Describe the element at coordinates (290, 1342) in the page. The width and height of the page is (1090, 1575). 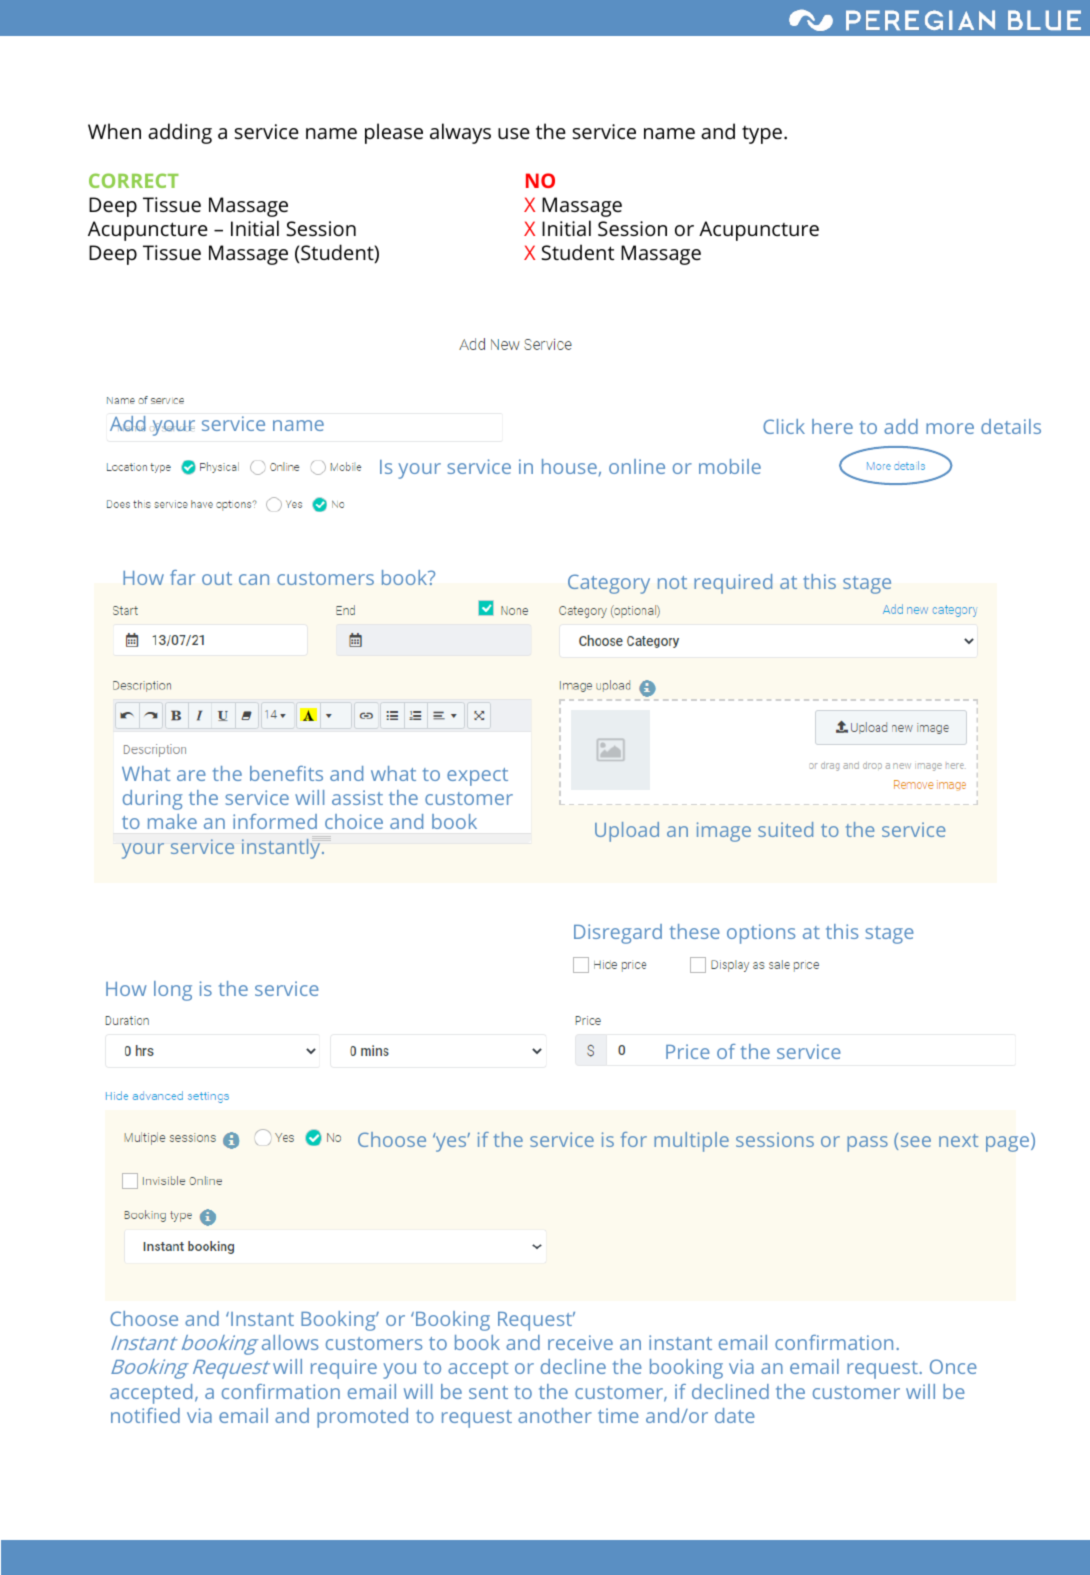
I see `allows` at that location.
